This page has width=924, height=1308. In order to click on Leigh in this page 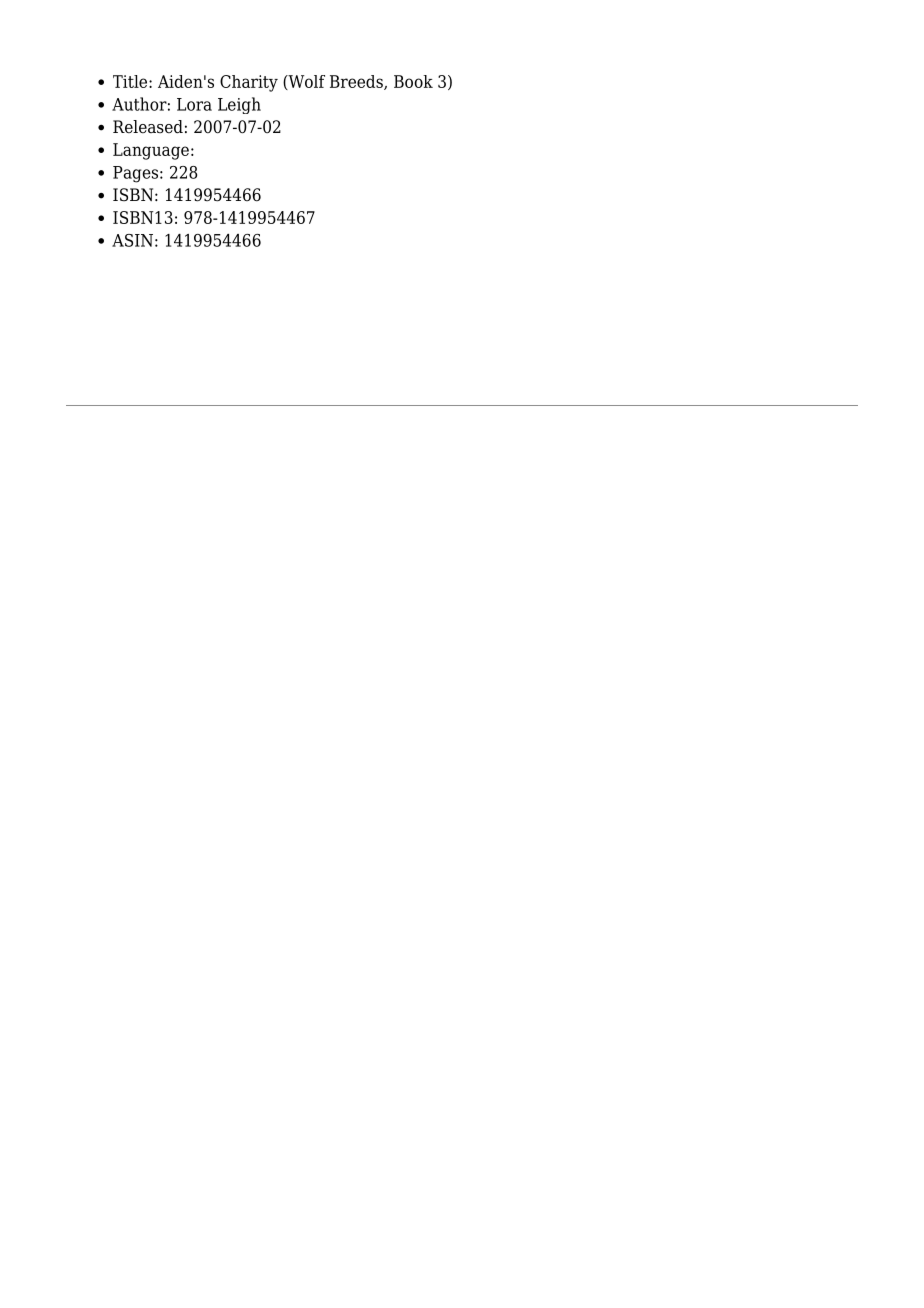, I will do `click(239, 105)`.
